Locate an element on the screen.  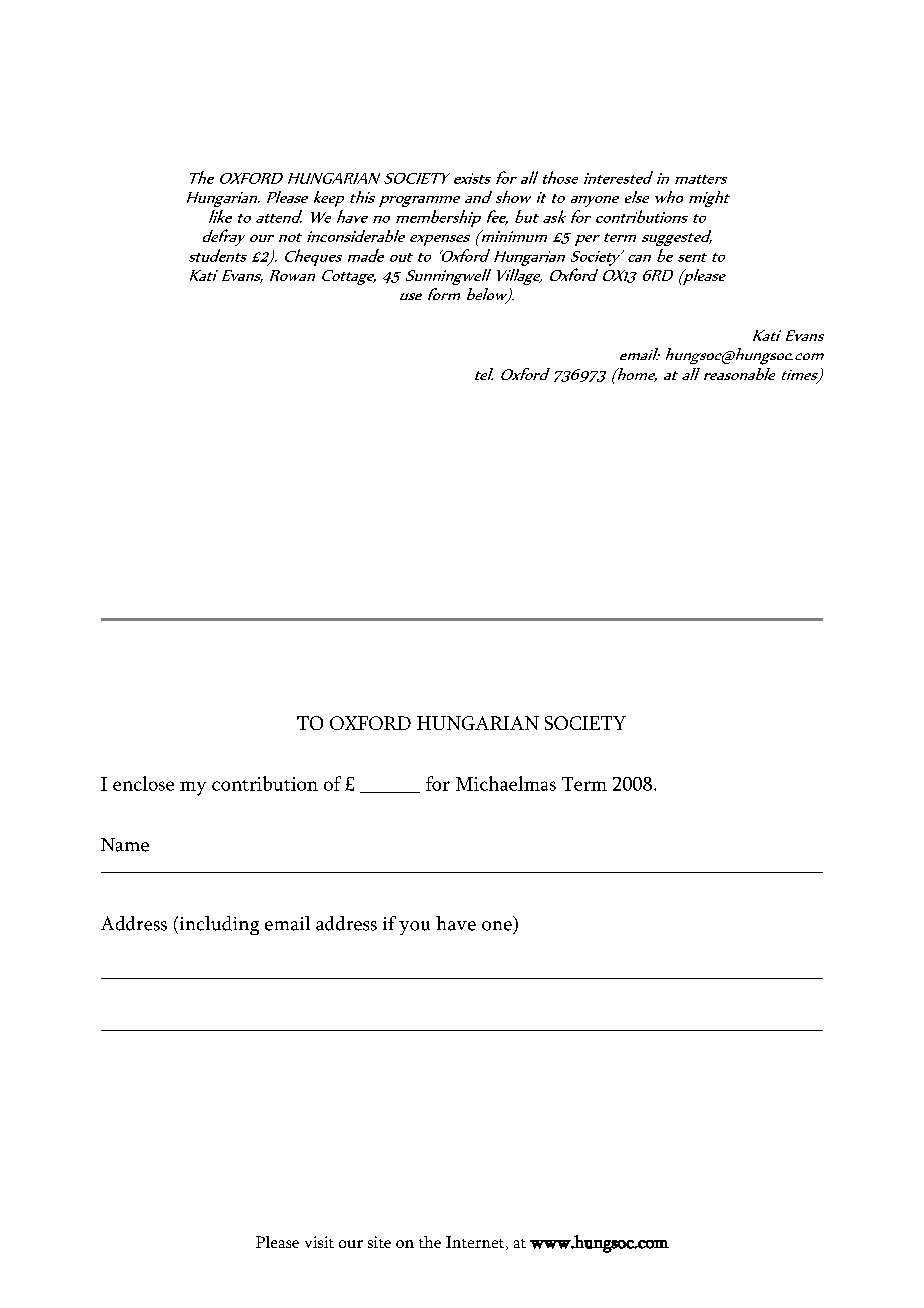
visit is located at coordinates (319, 1242).
